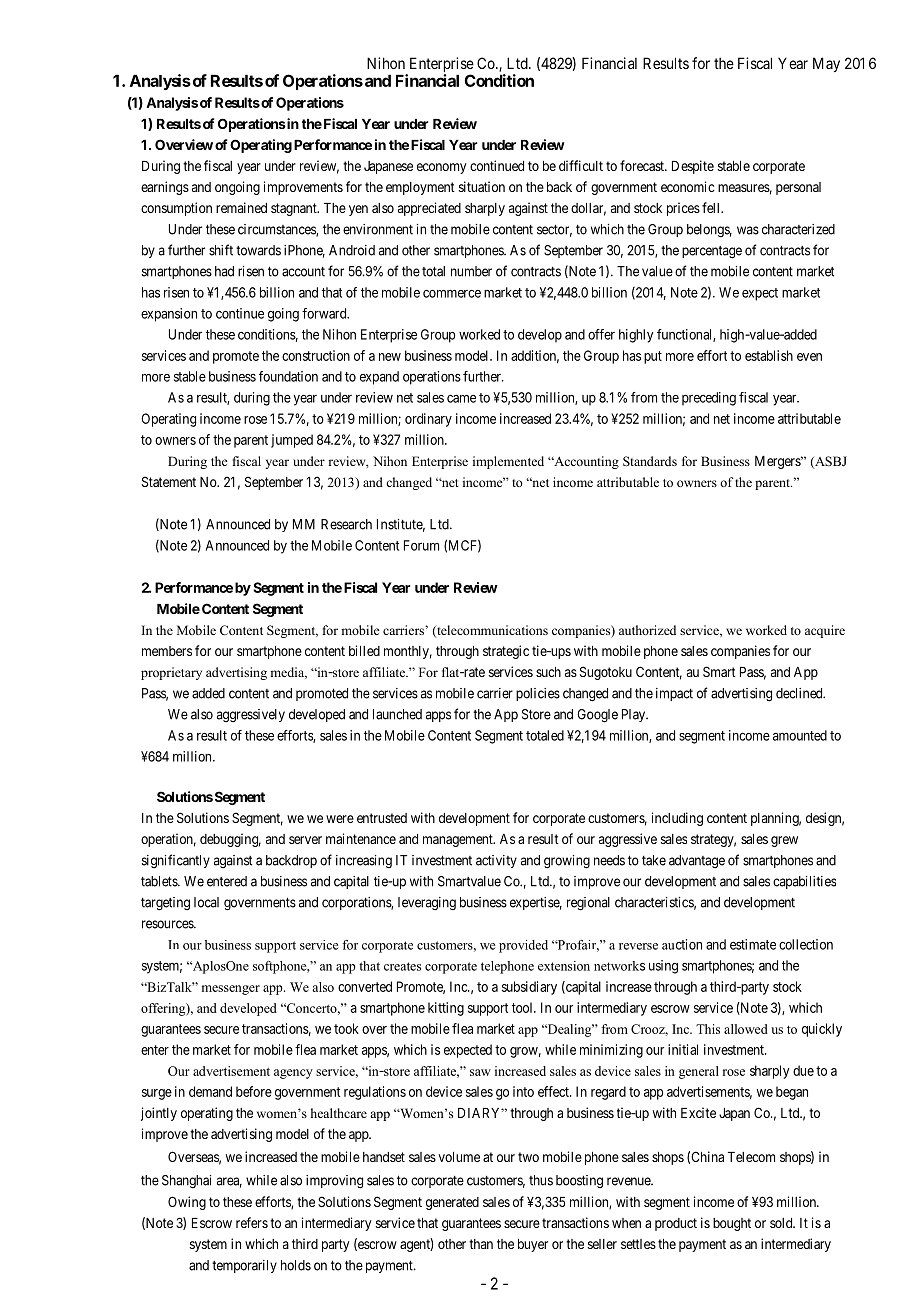  What do you see at coordinates (441, 168) in the screenshot?
I see `economy` at bounding box center [441, 168].
